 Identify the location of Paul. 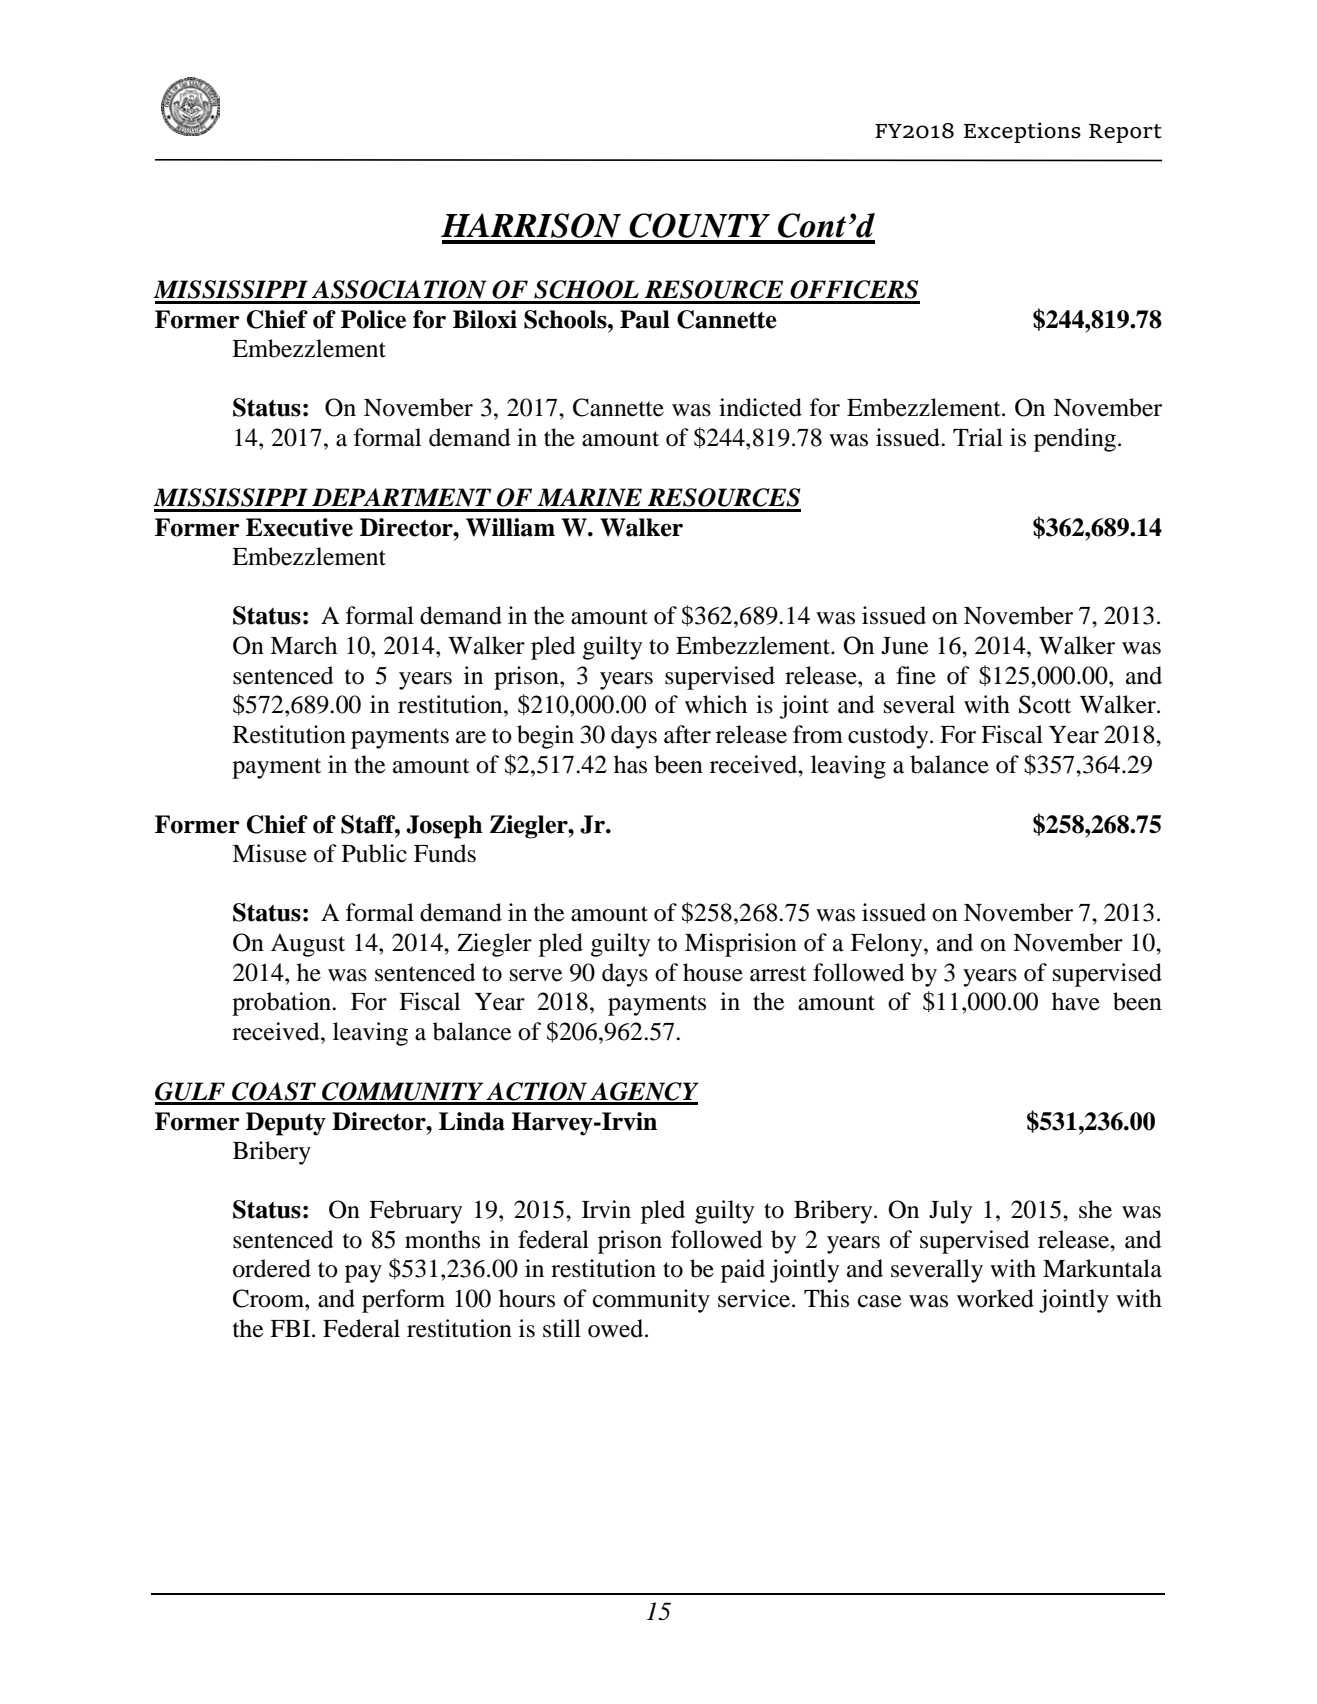
(645, 319).
